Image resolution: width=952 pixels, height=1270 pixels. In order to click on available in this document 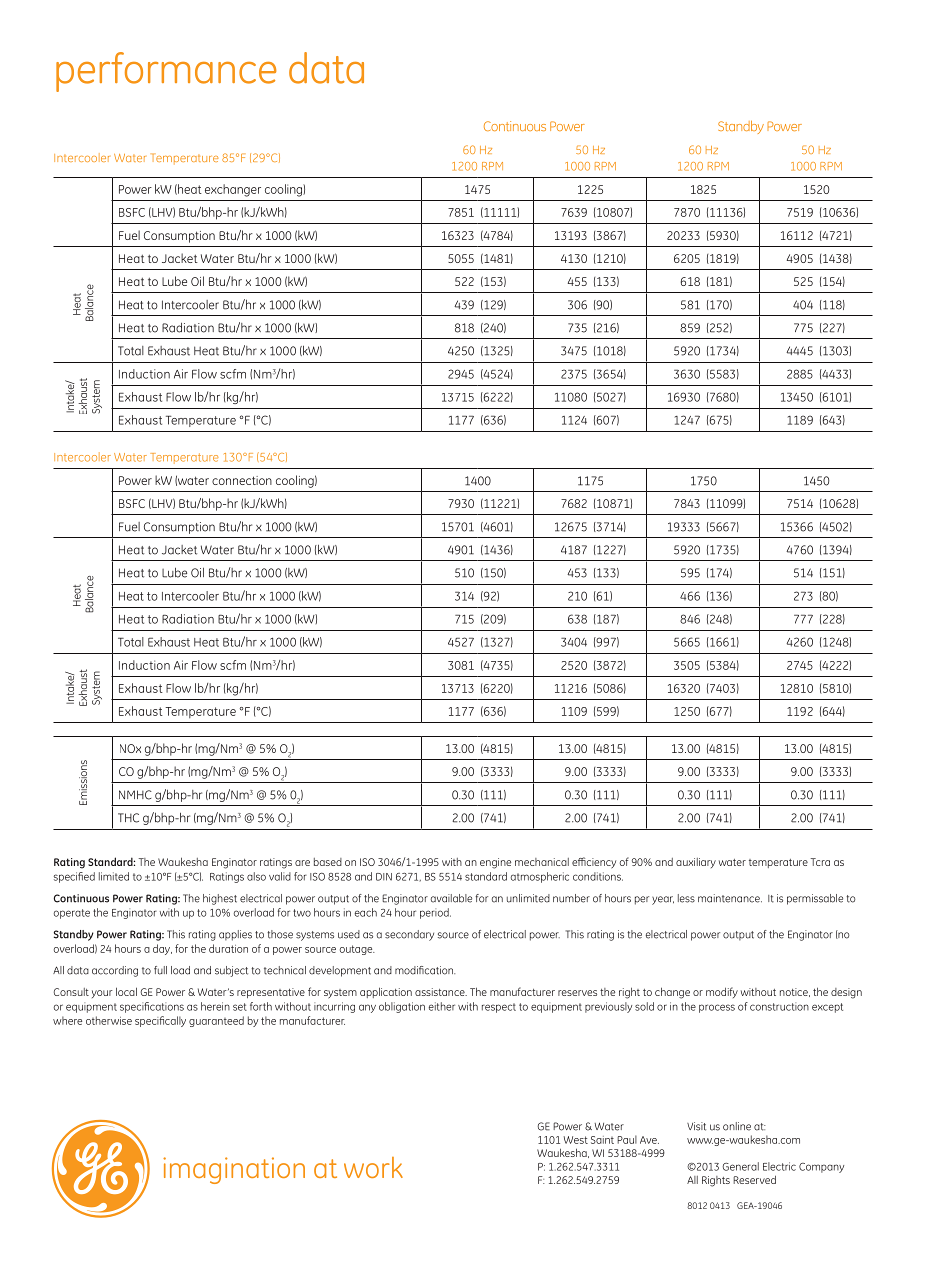, I will do `click(451, 898)`.
